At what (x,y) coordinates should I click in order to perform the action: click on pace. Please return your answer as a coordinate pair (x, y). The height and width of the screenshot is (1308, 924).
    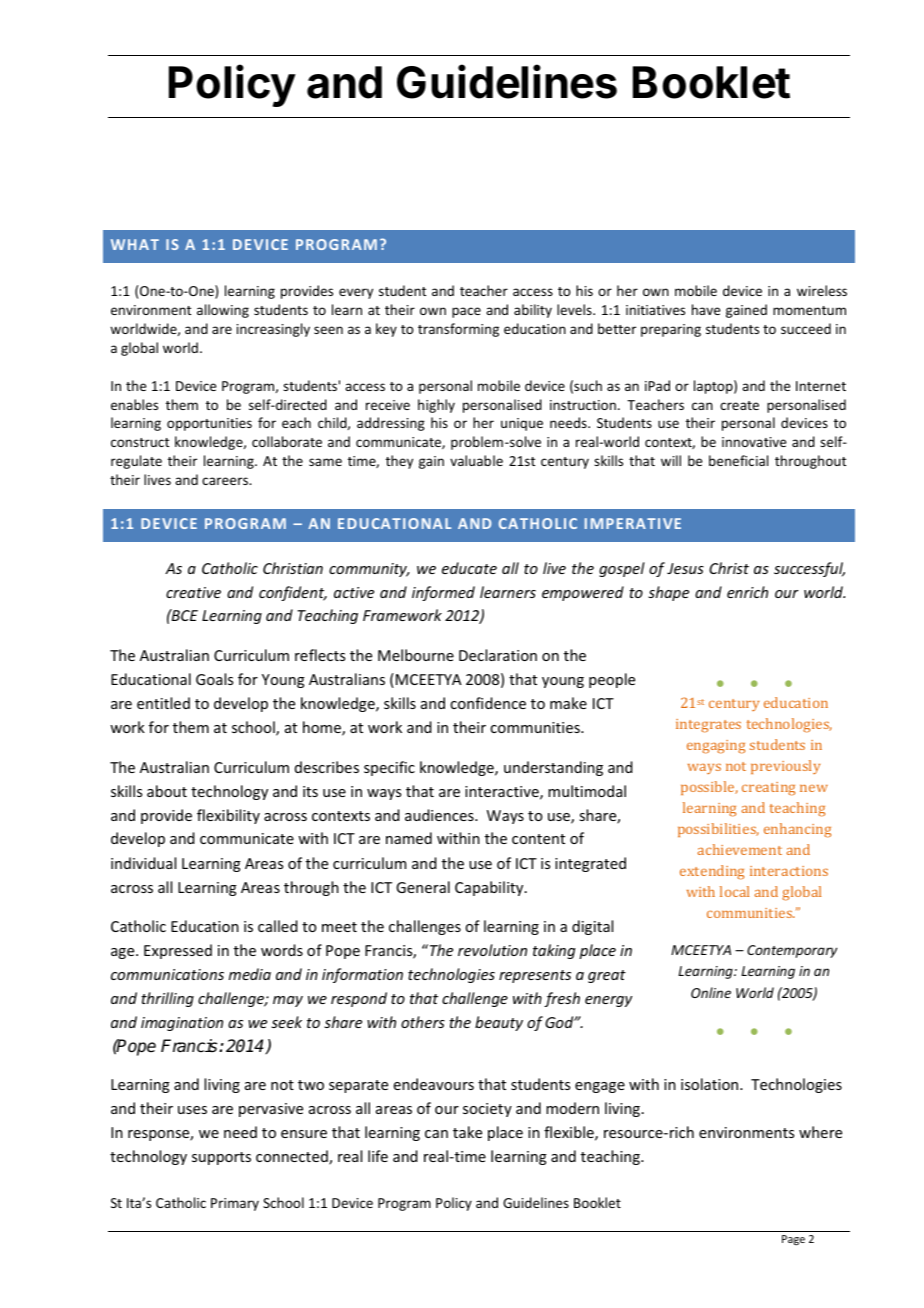
    Looking at the image, I should click on (466, 312).
